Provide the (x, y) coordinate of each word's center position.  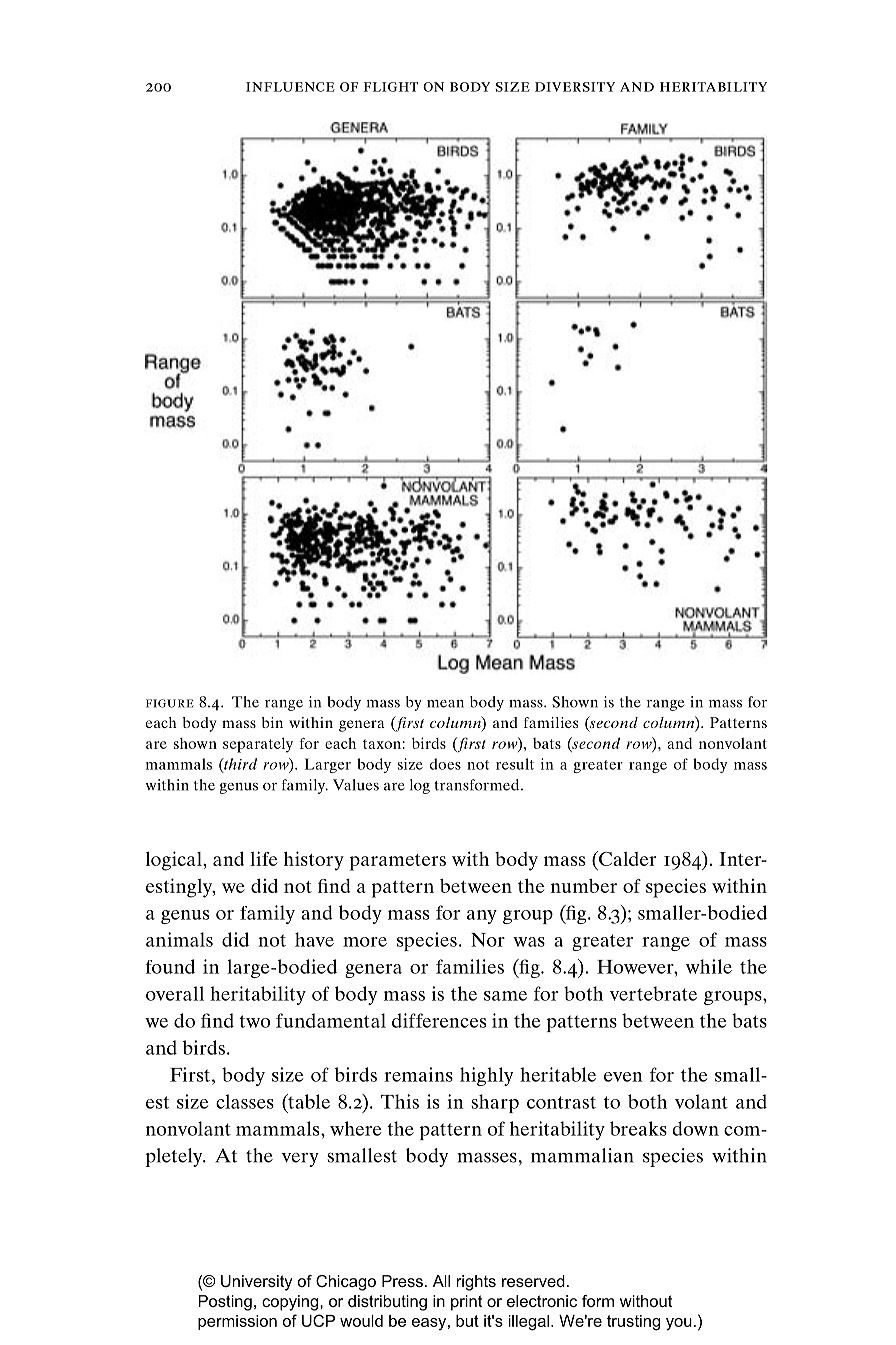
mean (445, 704)
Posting (225, 1303)
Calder (626, 858)
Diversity (575, 87)
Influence (290, 87)
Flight (391, 87)
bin (272, 722)
